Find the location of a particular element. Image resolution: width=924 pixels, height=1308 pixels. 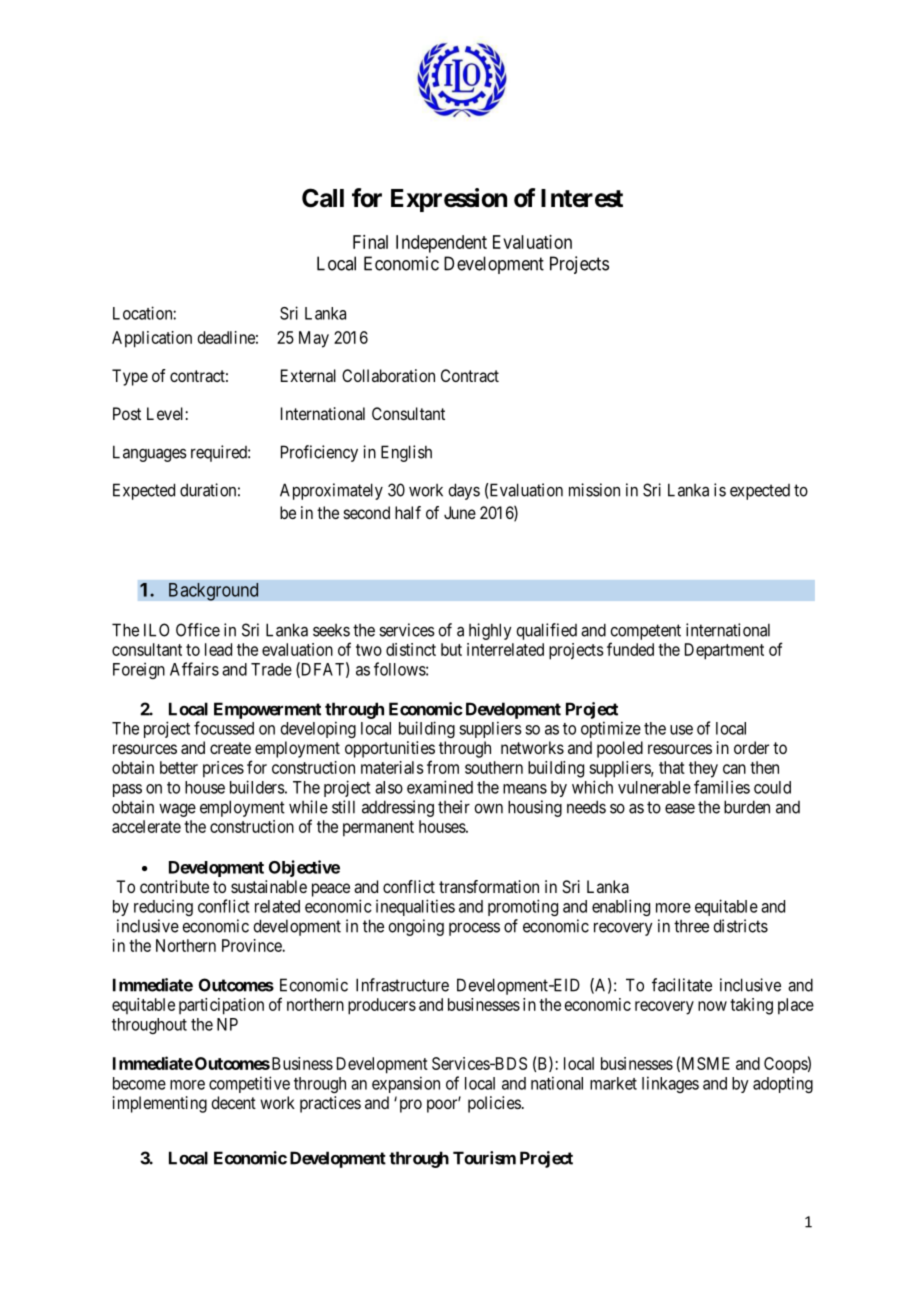

Department is located at coordinates (724, 651).
